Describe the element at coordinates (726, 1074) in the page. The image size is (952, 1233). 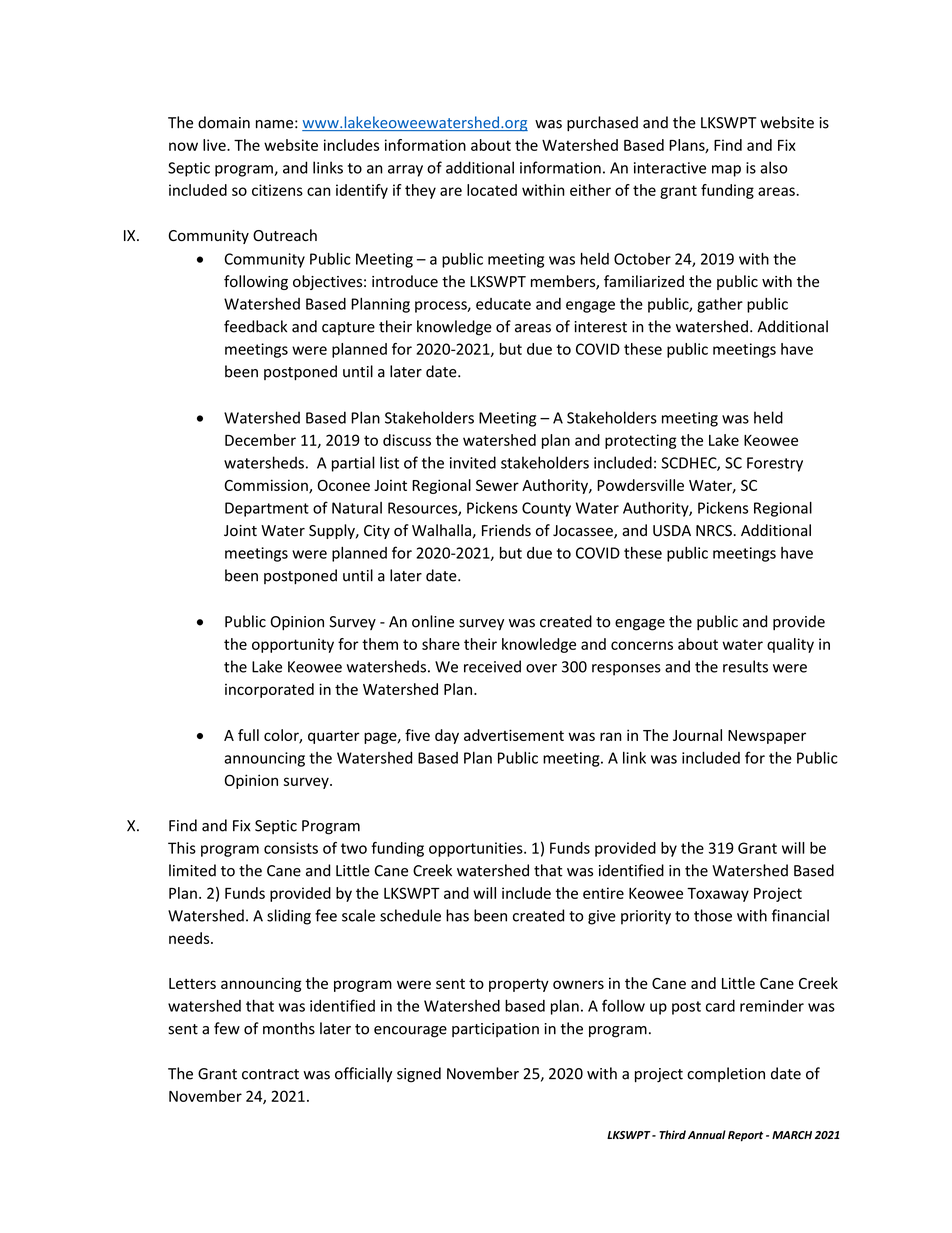
I see `completion` at that location.
